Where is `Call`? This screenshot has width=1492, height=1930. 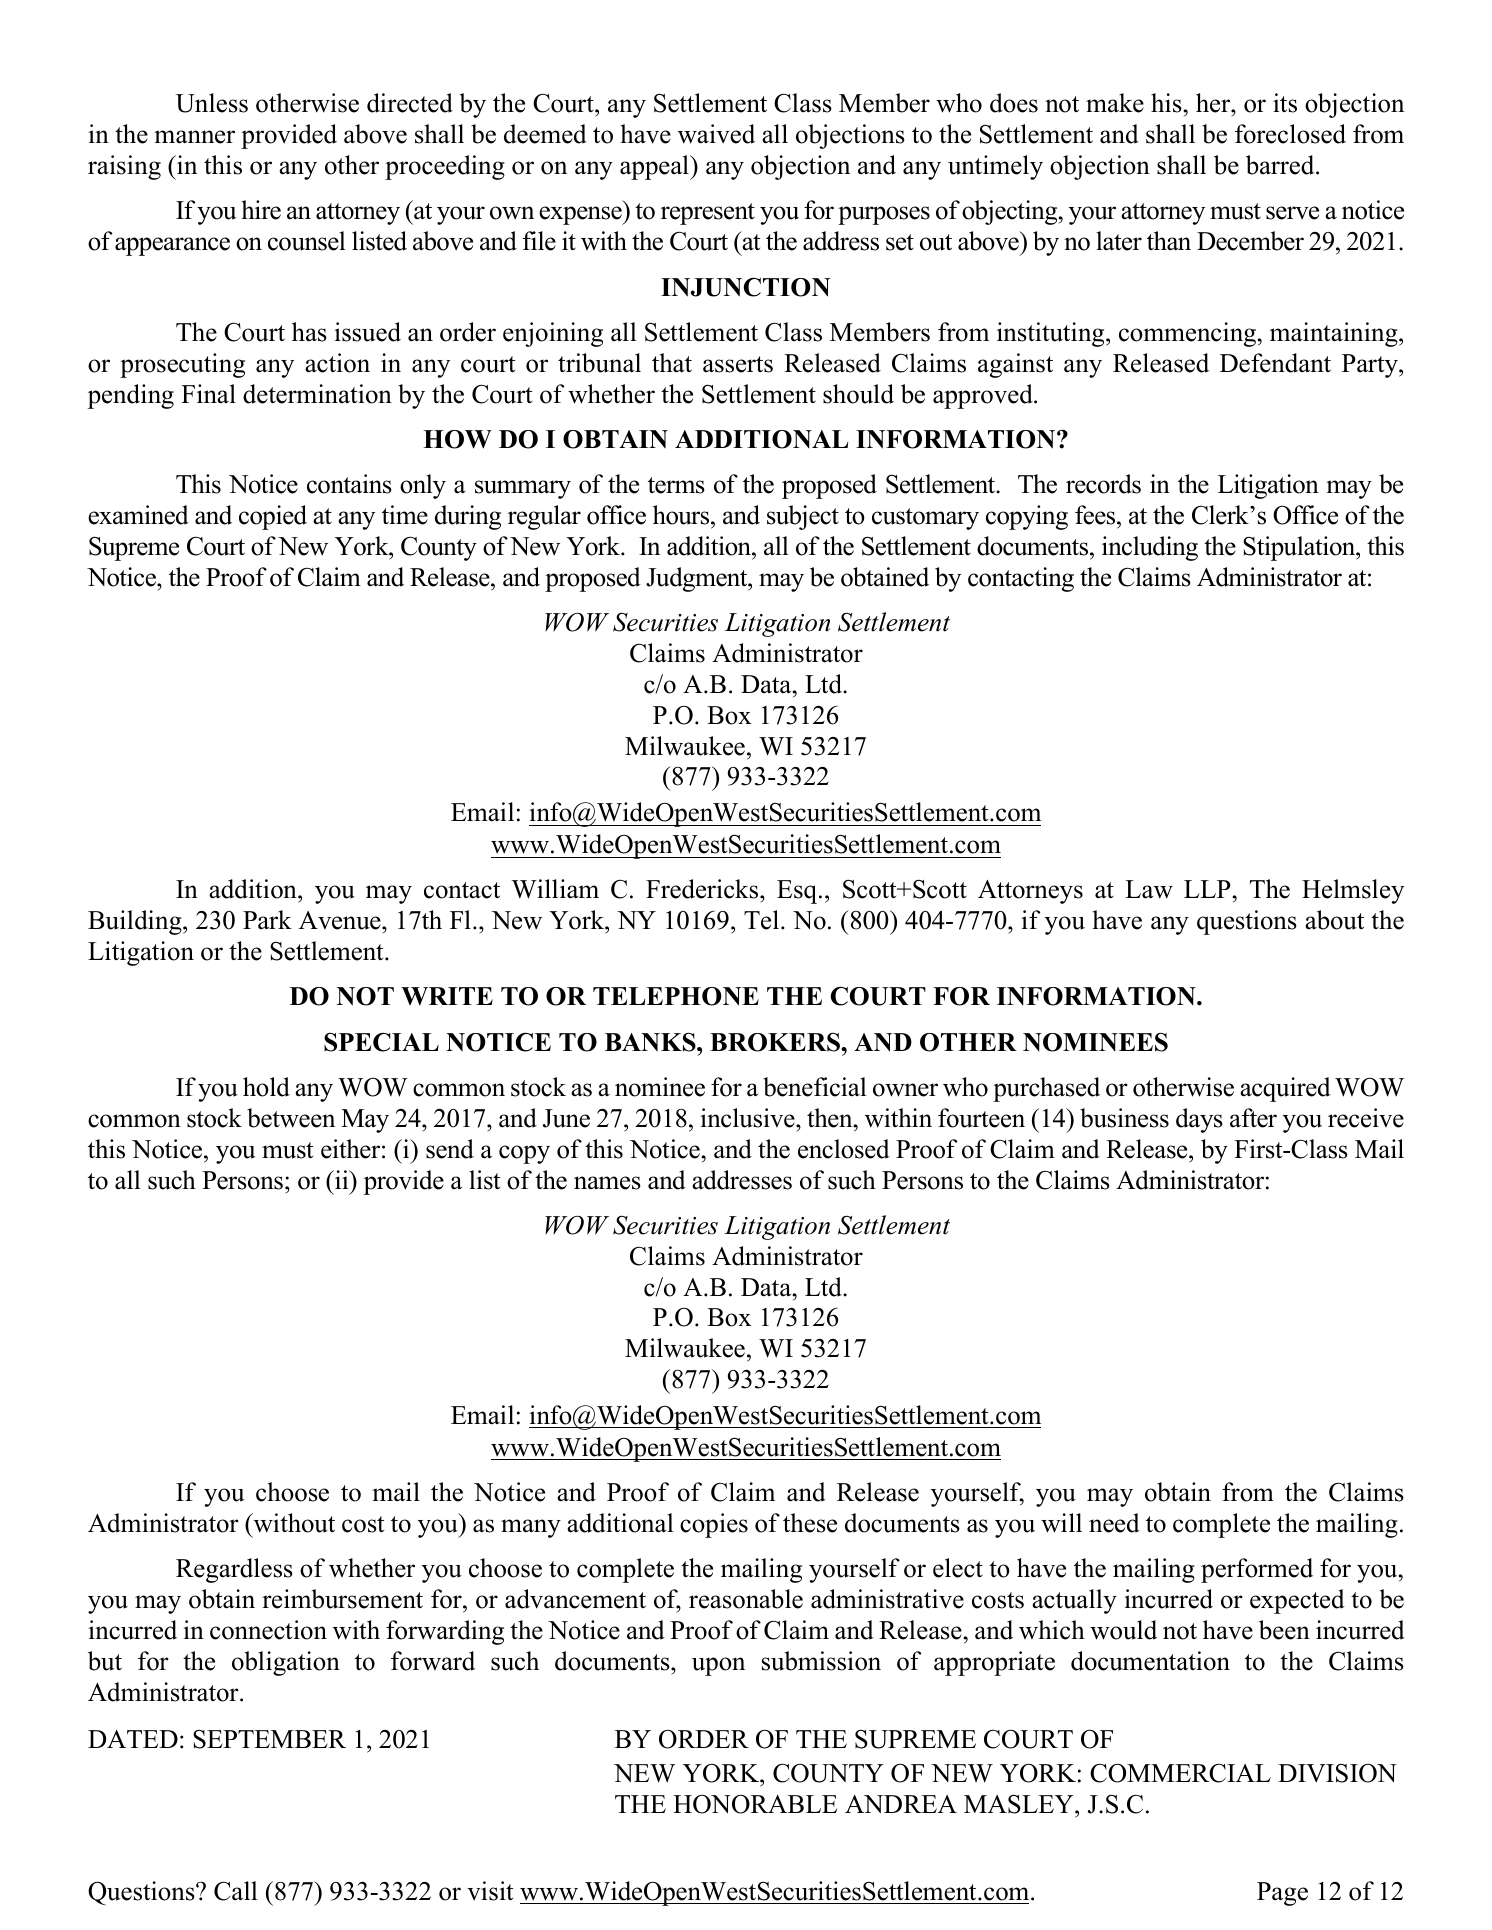 Call is located at coordinates (236, 1891).
